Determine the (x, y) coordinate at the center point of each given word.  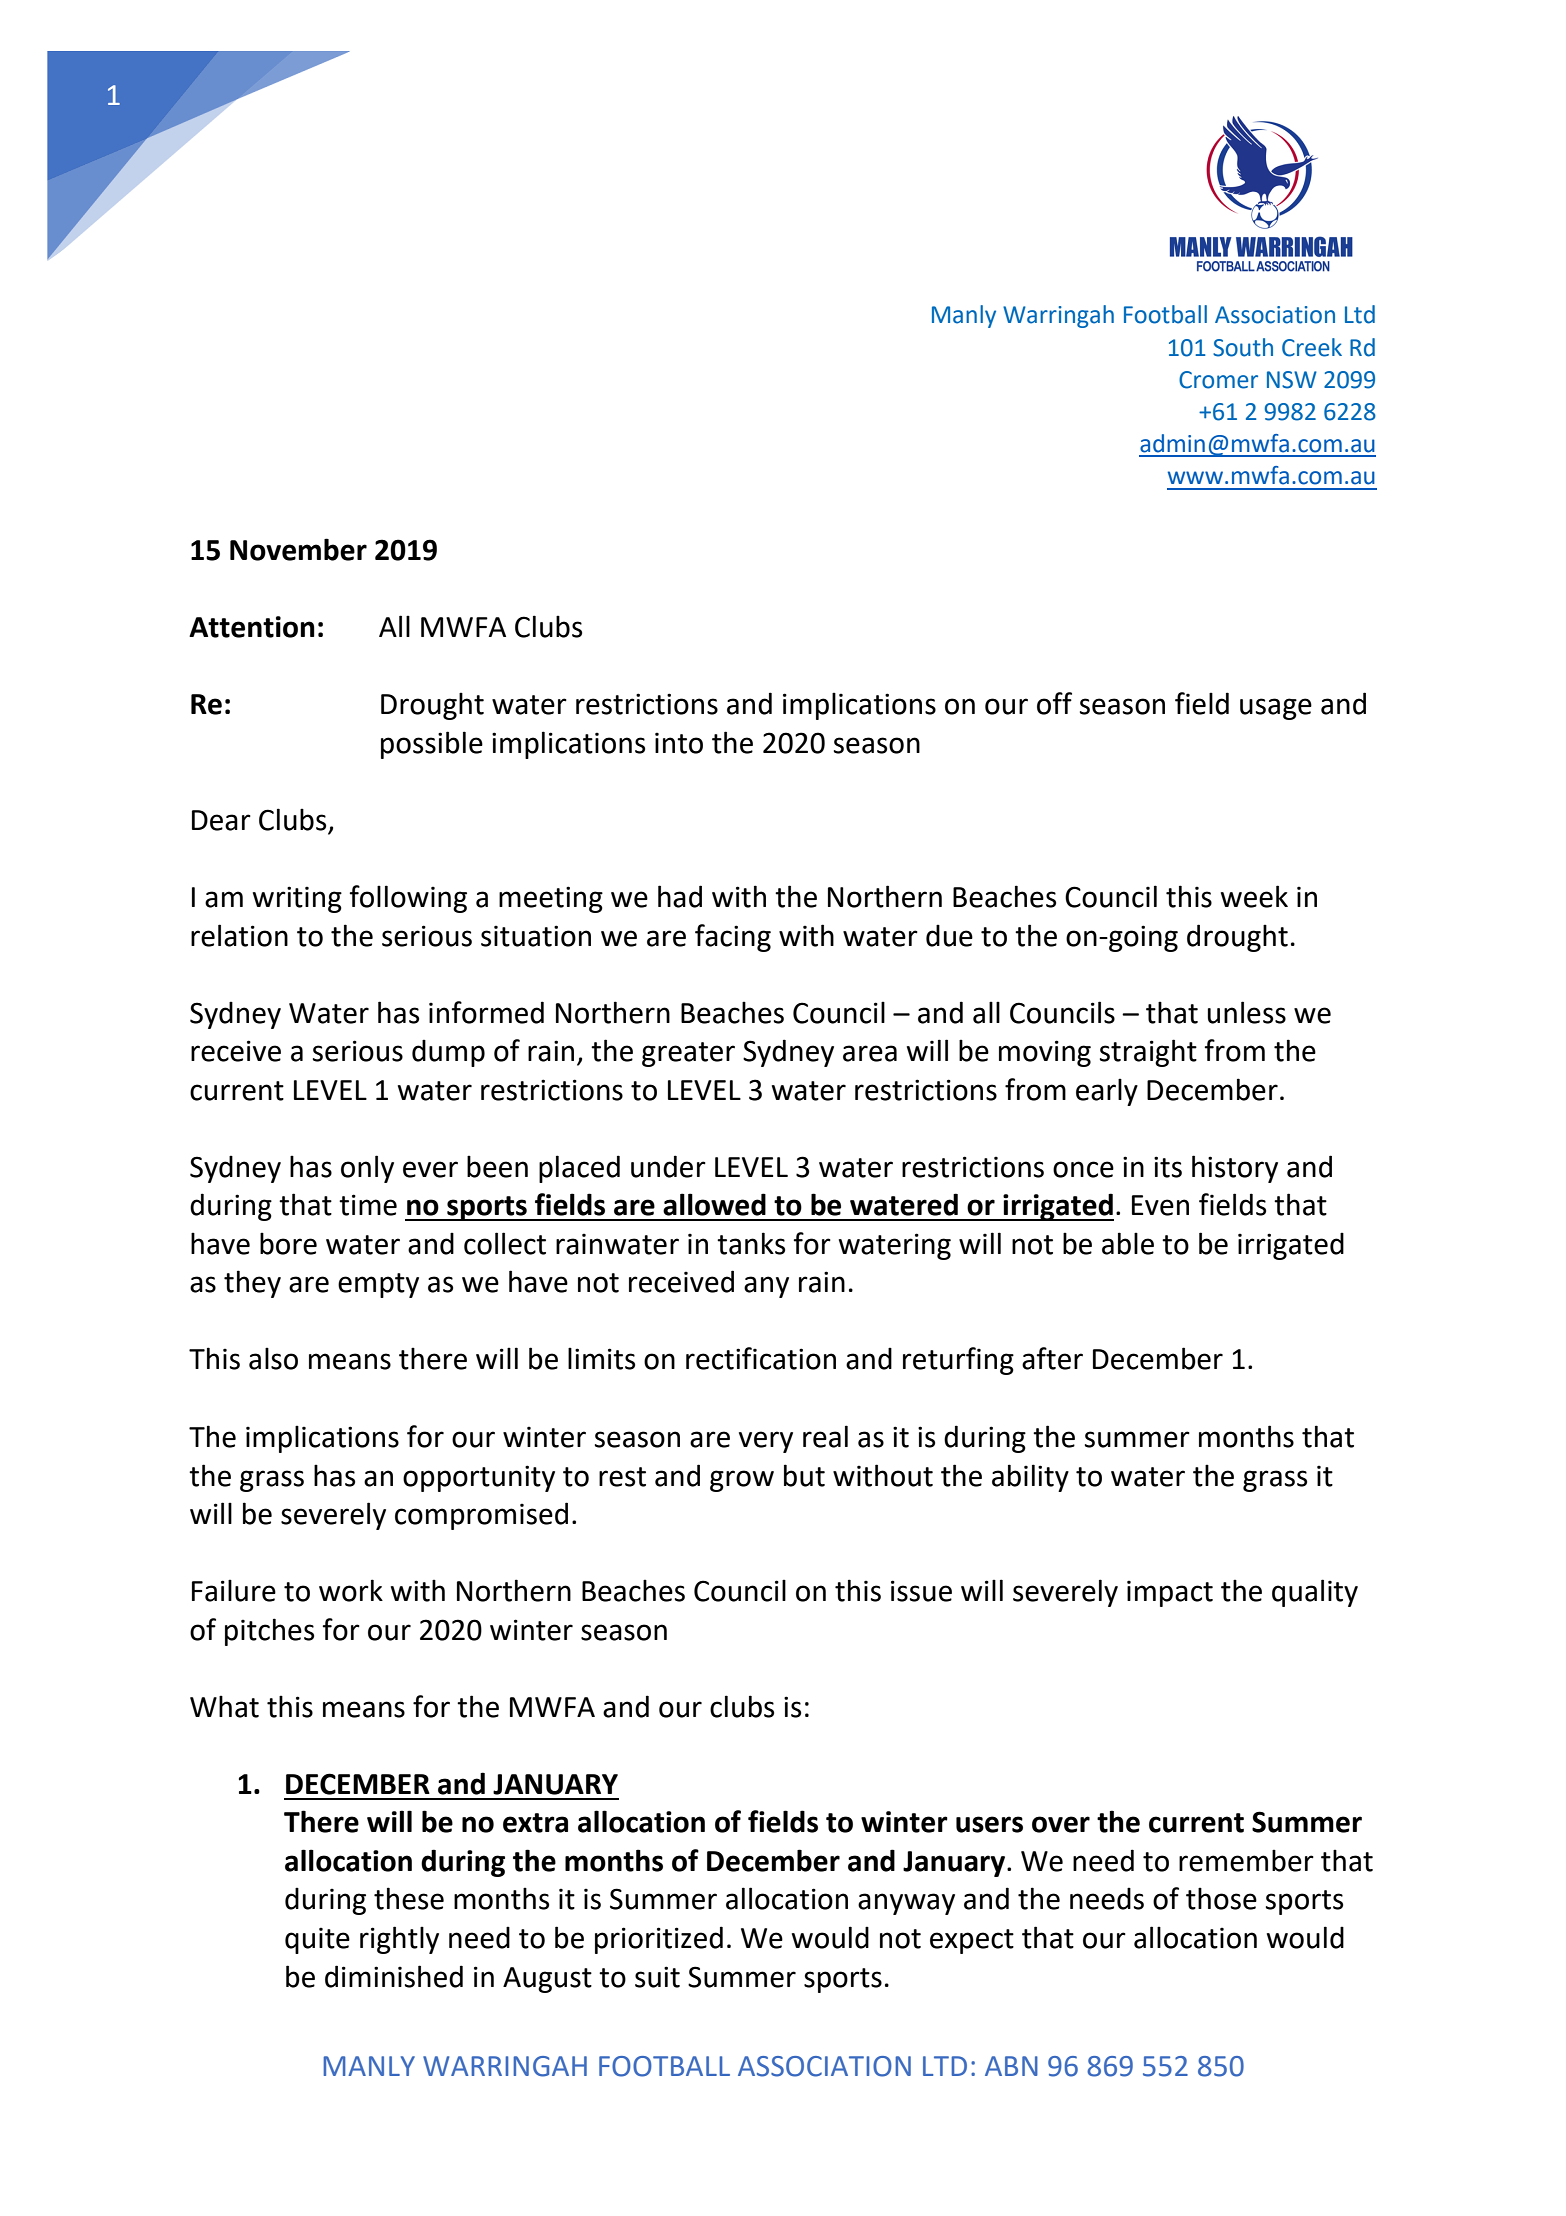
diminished (394, 1976)
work (351, 1590)
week (1254, 896)
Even (1160, 1205)
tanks (751, 1243)
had (680, 896)
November (298, 549)
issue (921, 1591)
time (368, 1205)
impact (1170, 1593)
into (679, 743)
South (1243, 347)
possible (432, 745)
